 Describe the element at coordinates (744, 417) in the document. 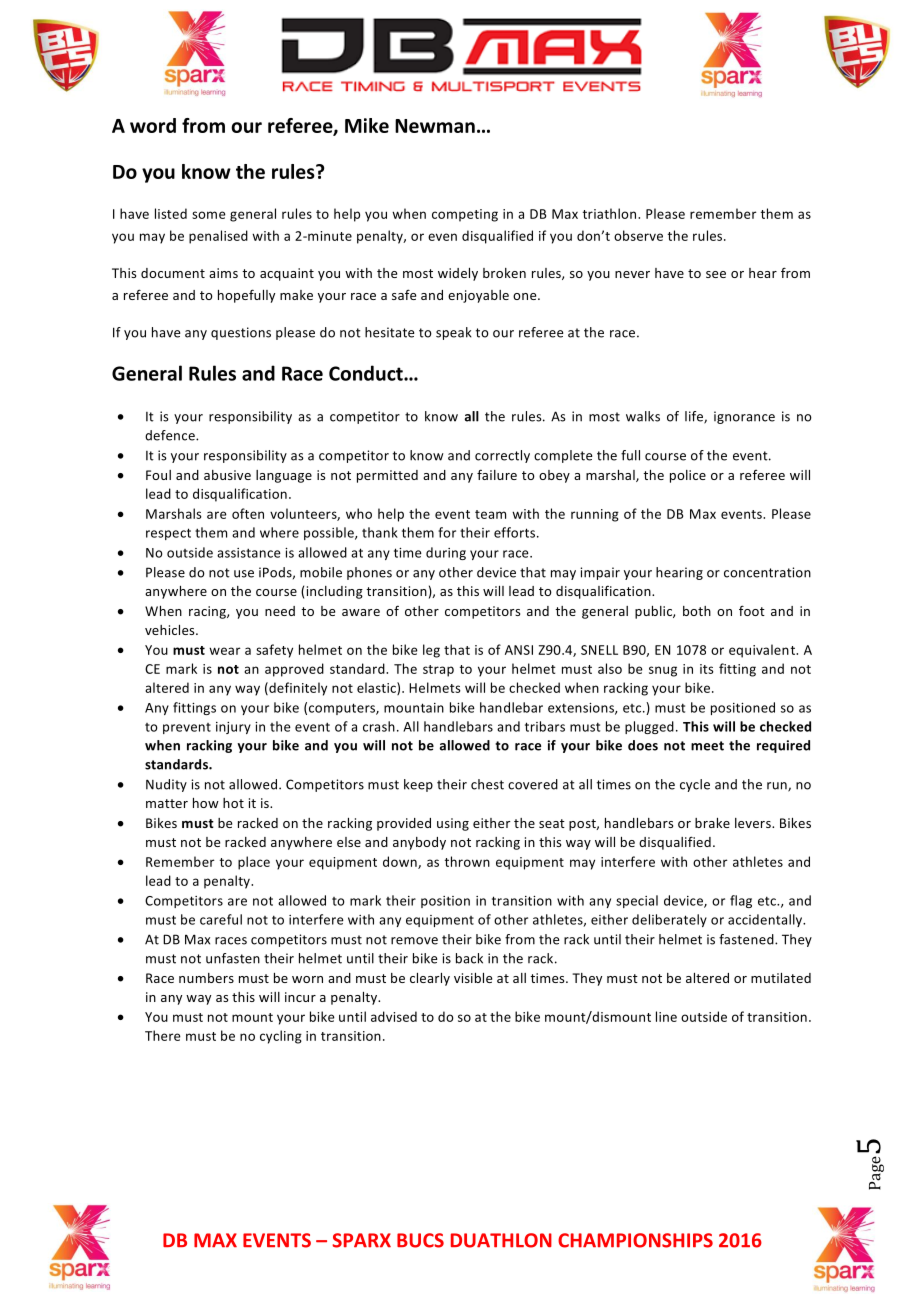

I see `ignorance` at that location.
